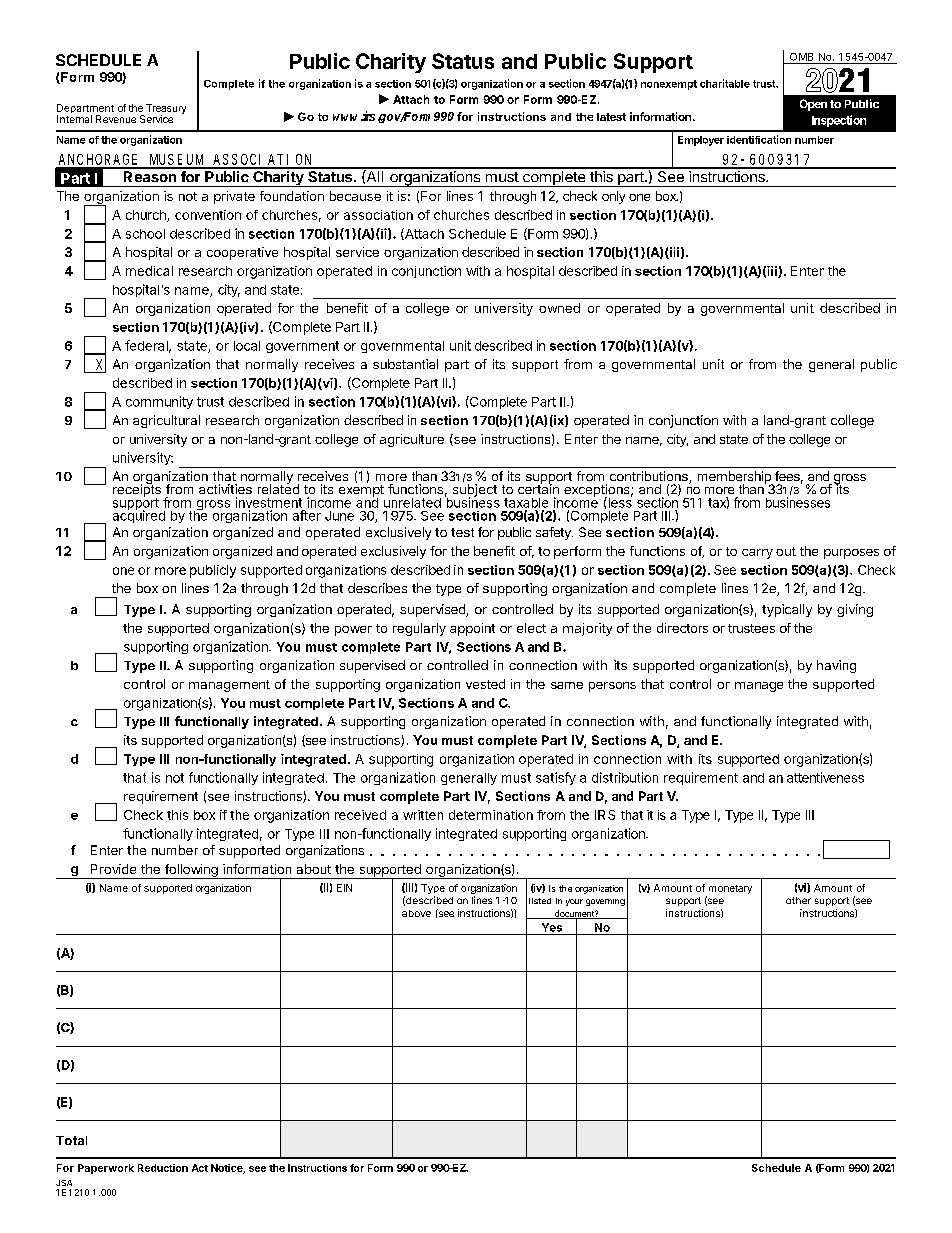  I want to click on following, so click(191, 871).
